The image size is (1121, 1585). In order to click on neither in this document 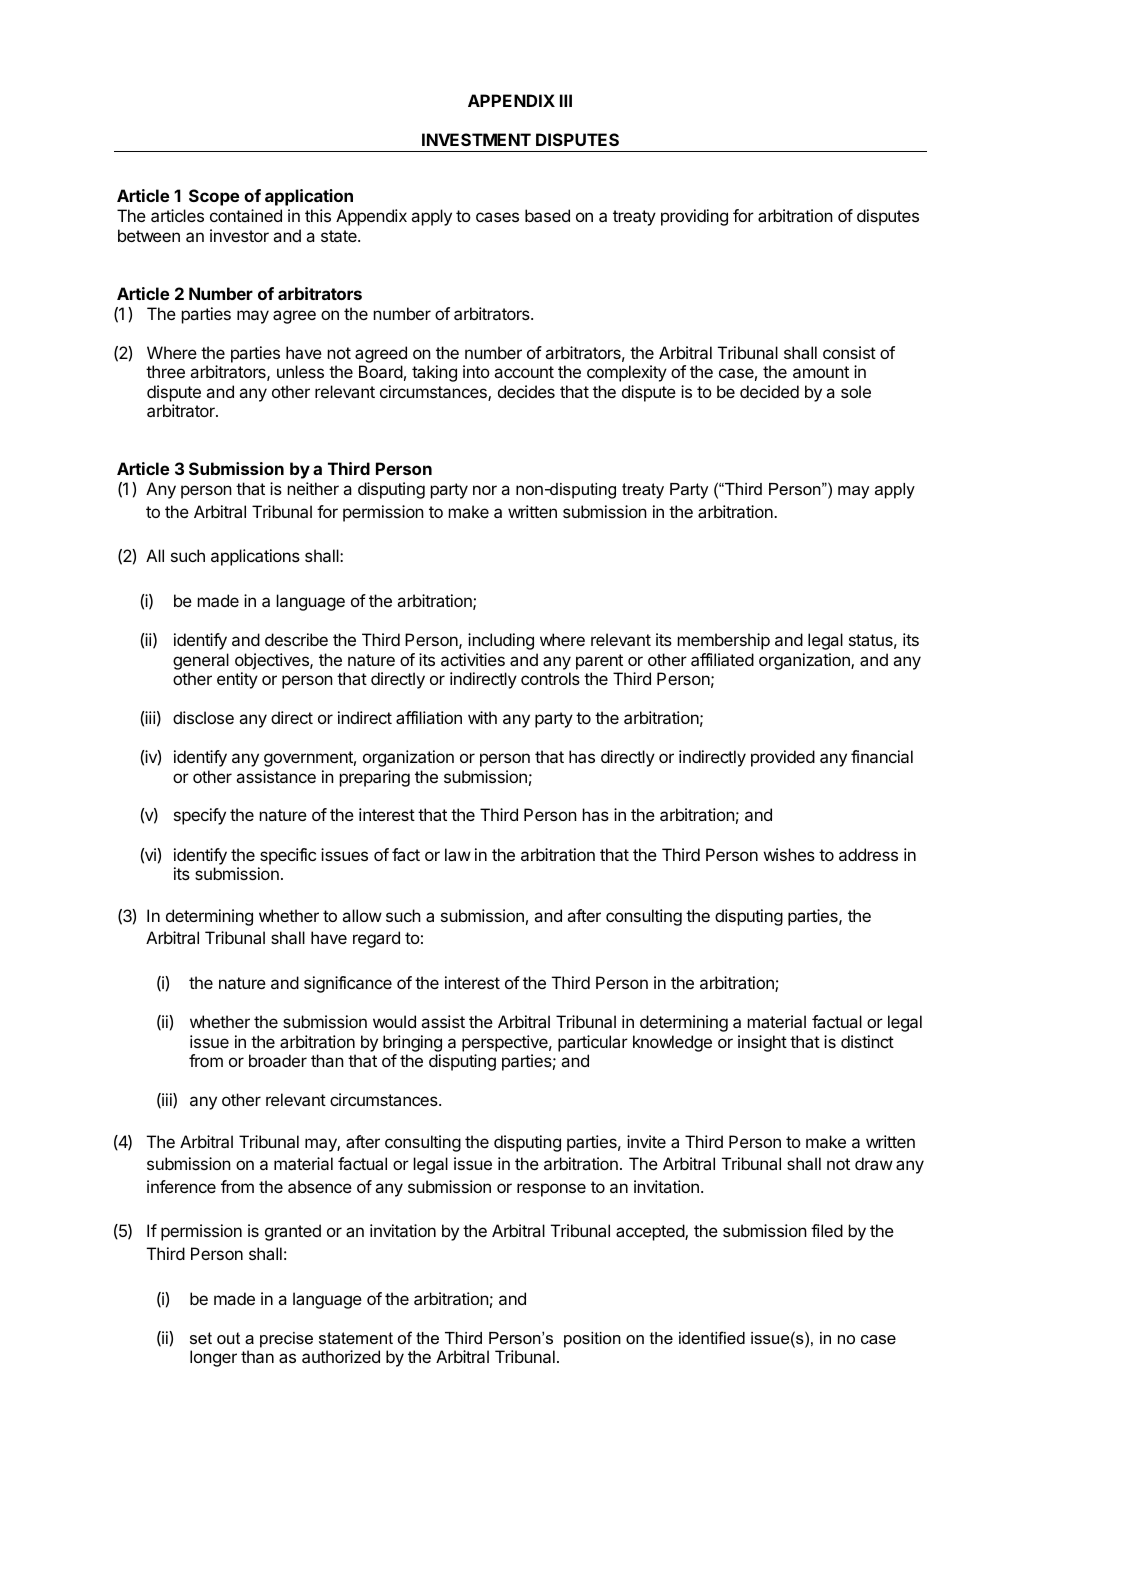, I will do `click(313, 488)`.
